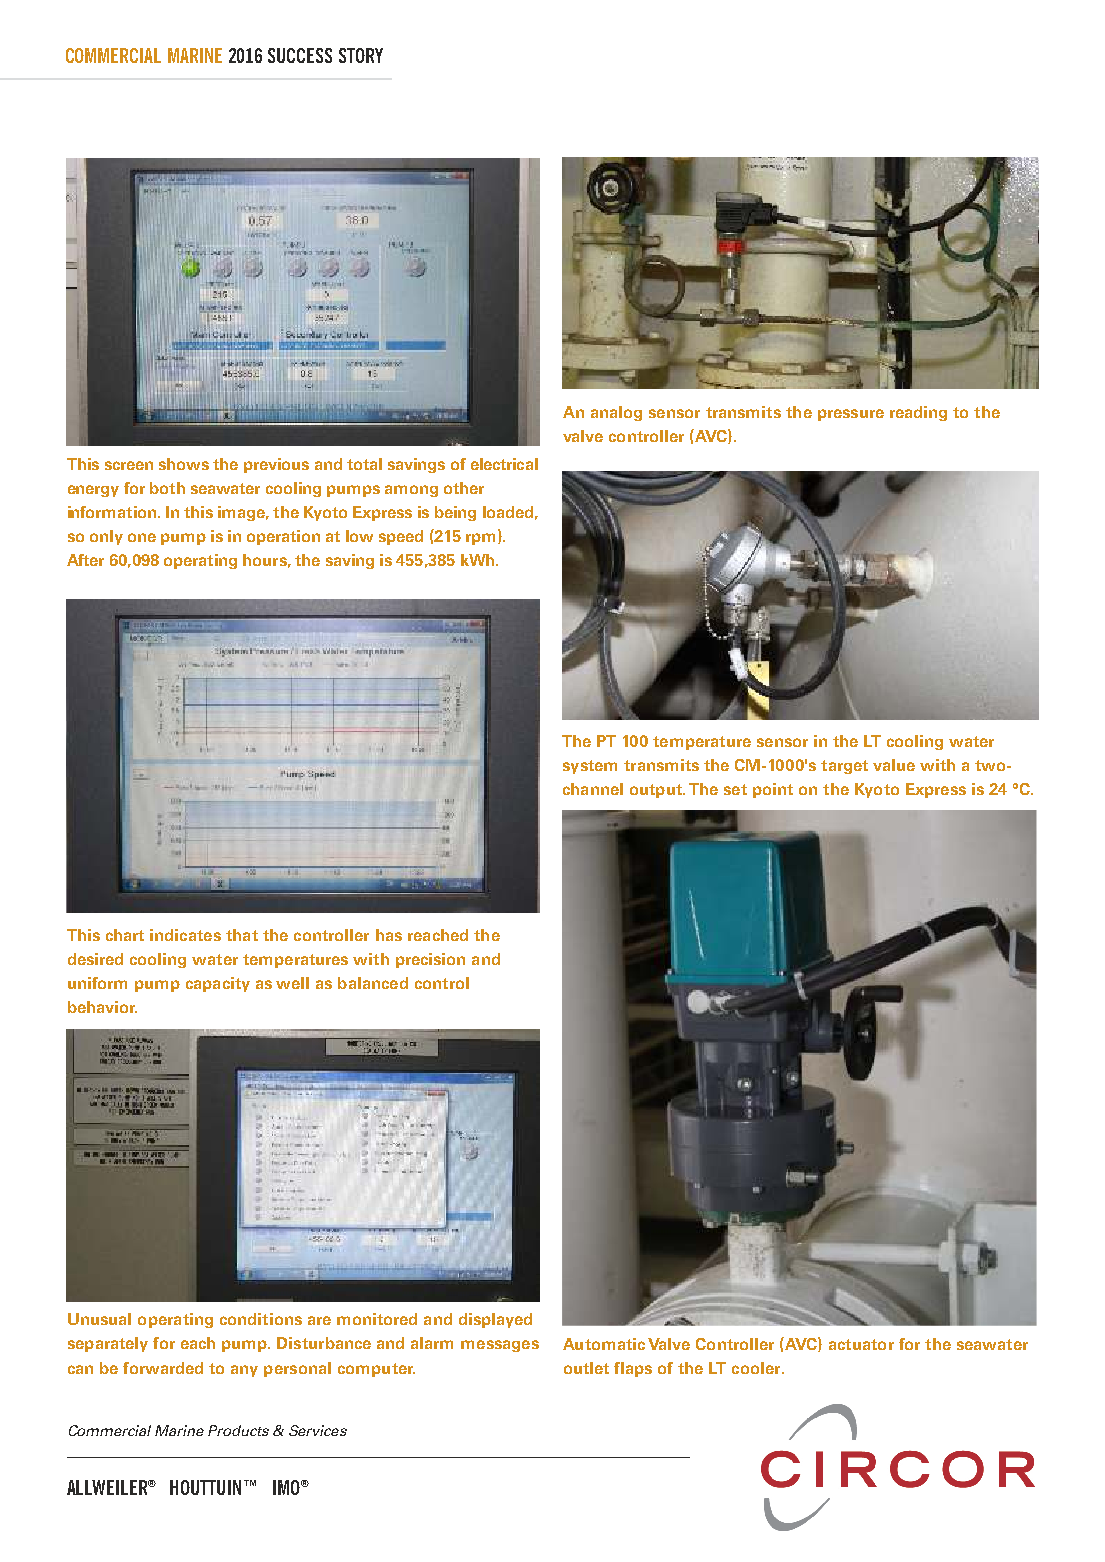  Describe the element at coordinates (238, 1430) in the screenshot. I see `Products` at that location.
